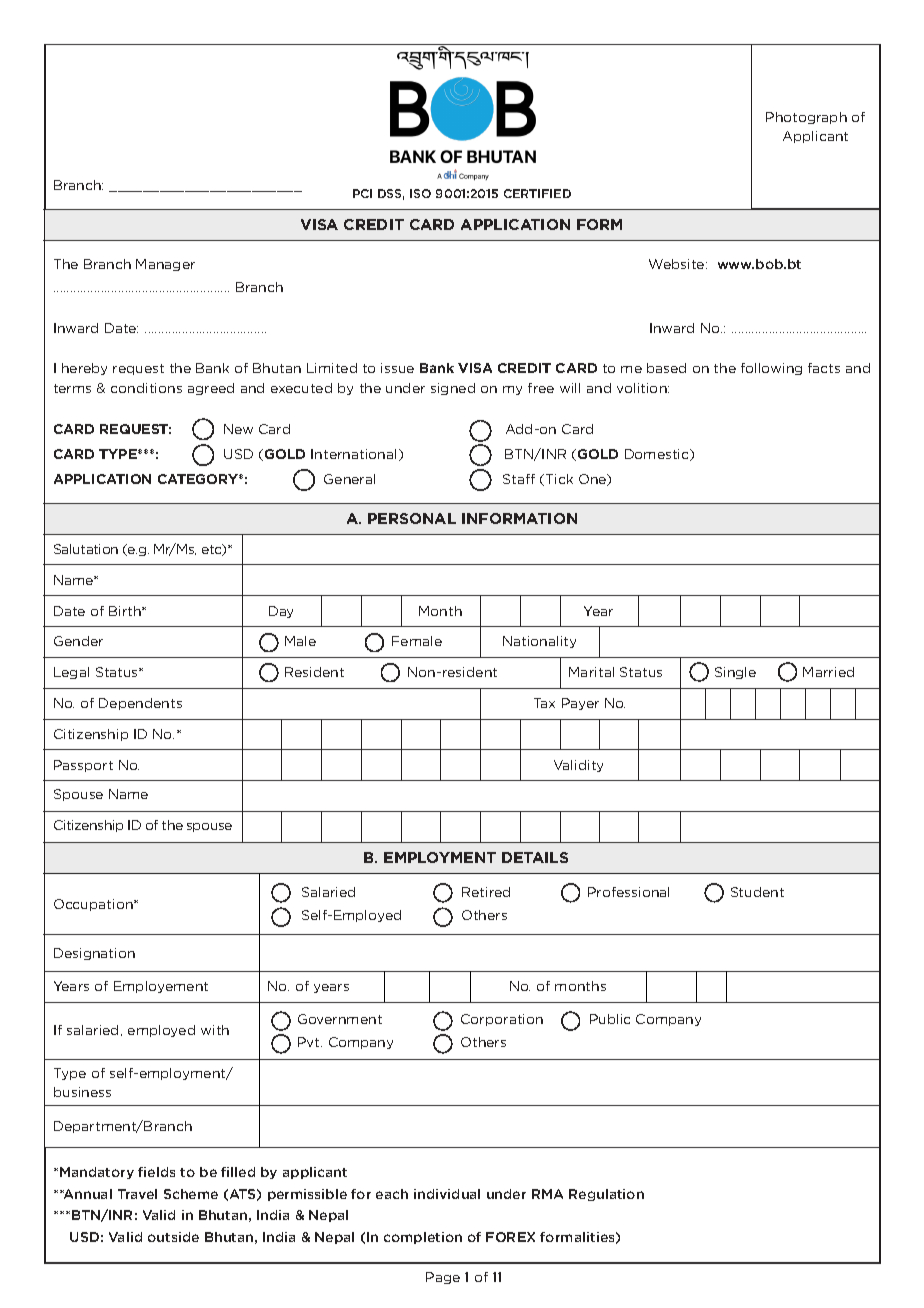 The width and height of the screenshot is (924, 1308). What do you see at coordinates (544, 703) in the screenshot?
I see `Tax` at bounding box center [544, 703].
